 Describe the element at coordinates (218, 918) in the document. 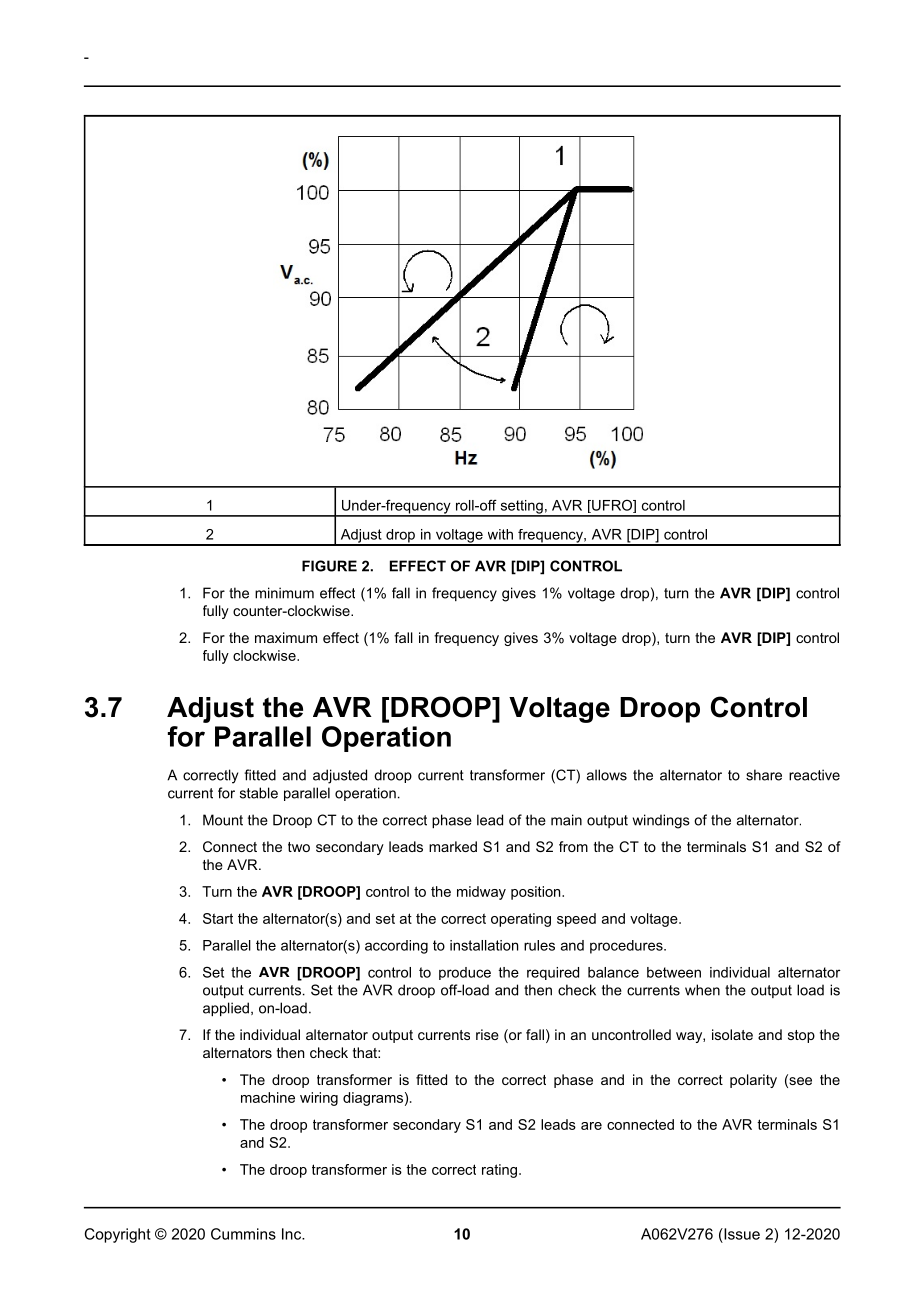

I see `Start` at that location.
